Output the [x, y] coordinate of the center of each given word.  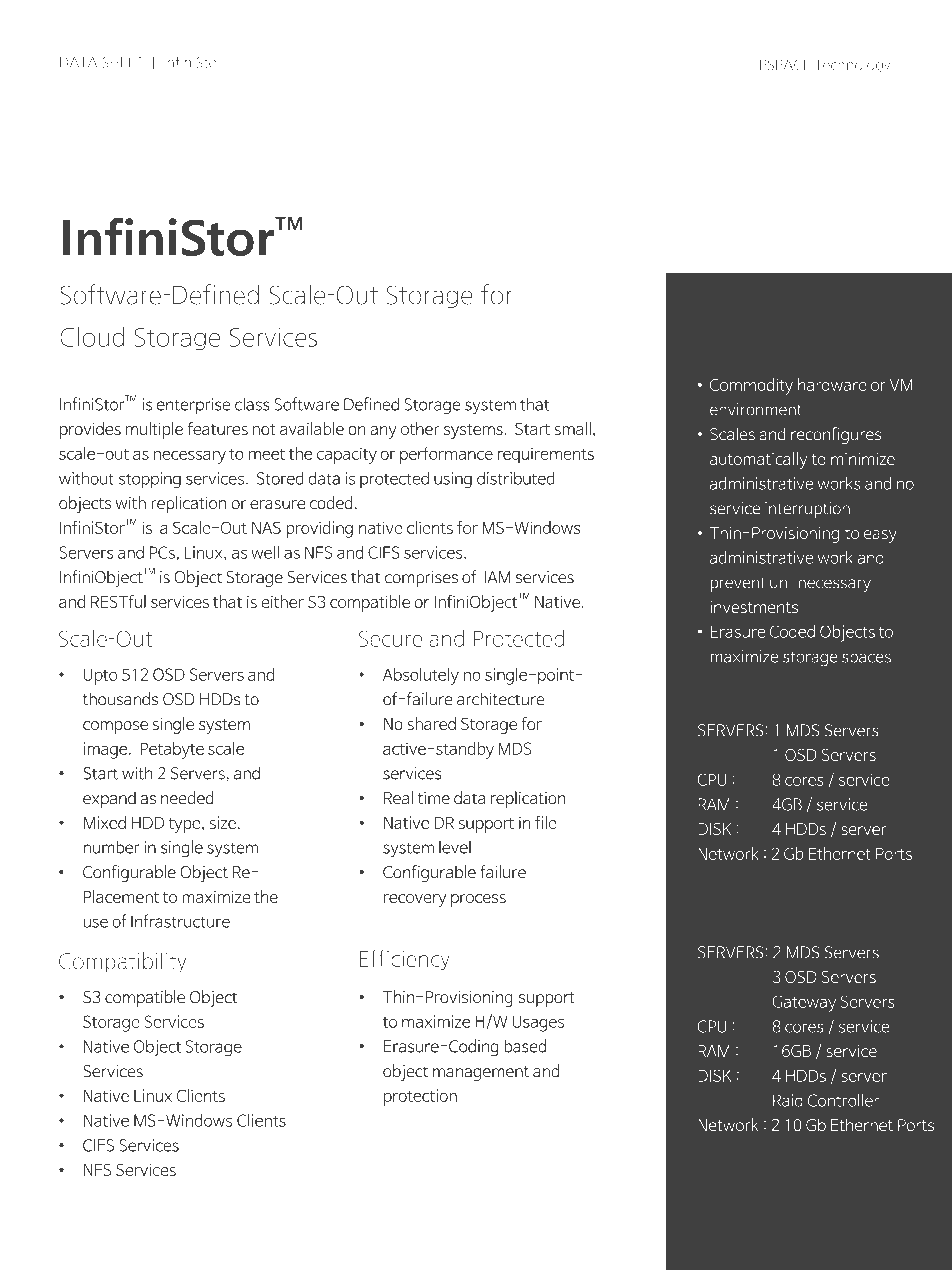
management [481, 1073]
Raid [788, 1100]
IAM [497, 577]
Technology [852, 65]
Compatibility [122, 962]
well [265, 552]
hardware [832, 384]
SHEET [123, 62]
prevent [738, 584]
